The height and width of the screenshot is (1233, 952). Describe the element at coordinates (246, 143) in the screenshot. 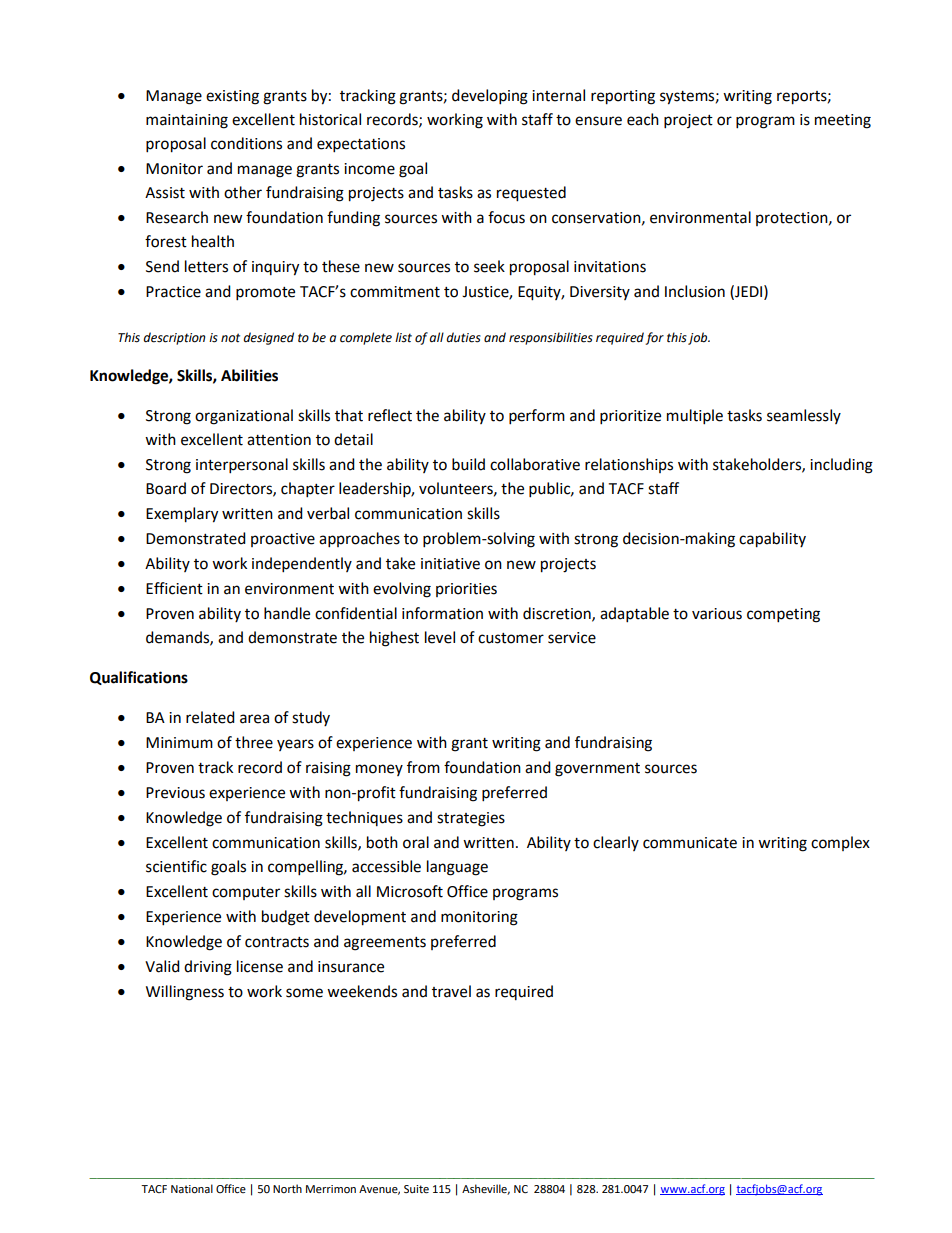

I see `conditions` at that location.
